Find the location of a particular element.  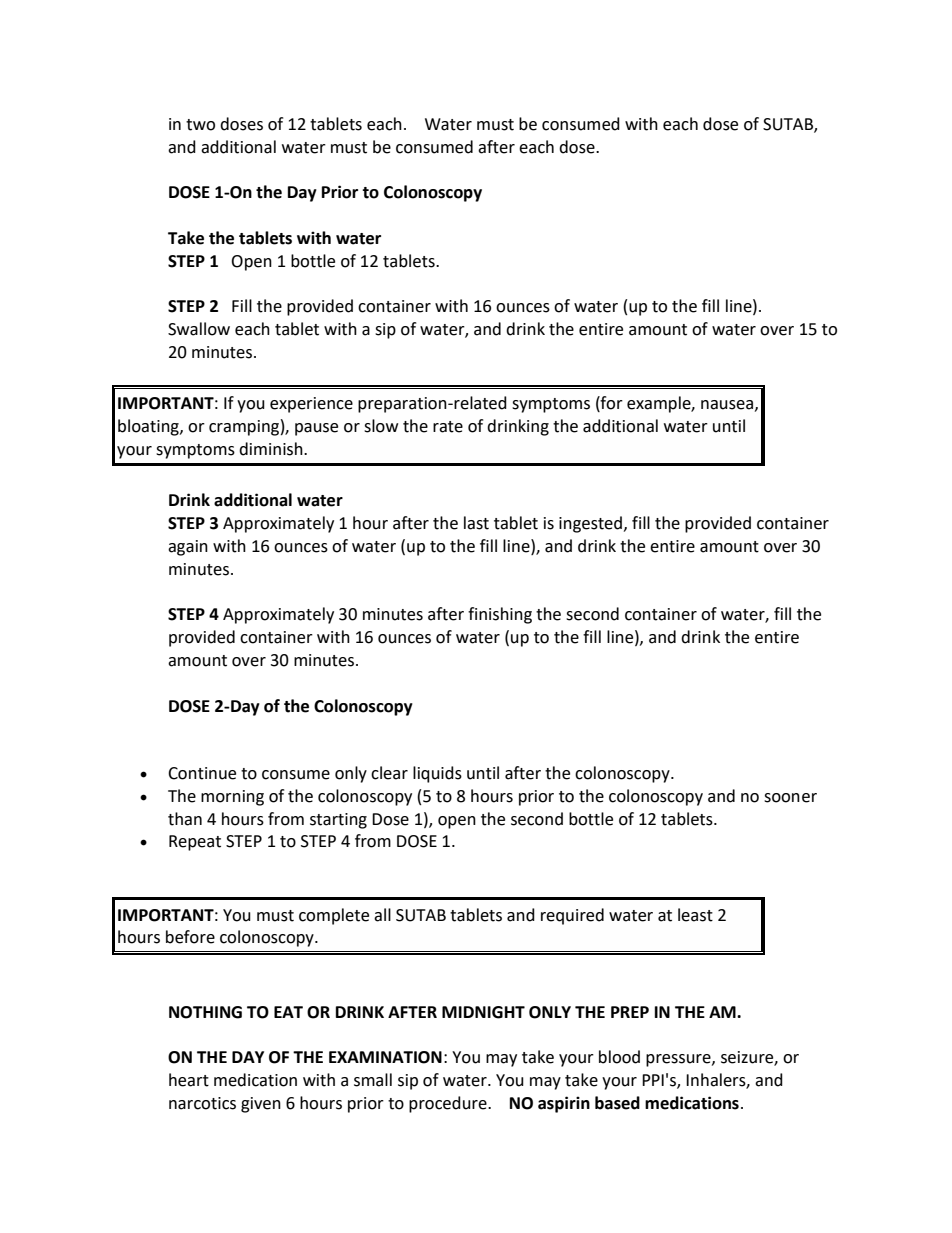

Swallow is located at coordinates (199, 329).
